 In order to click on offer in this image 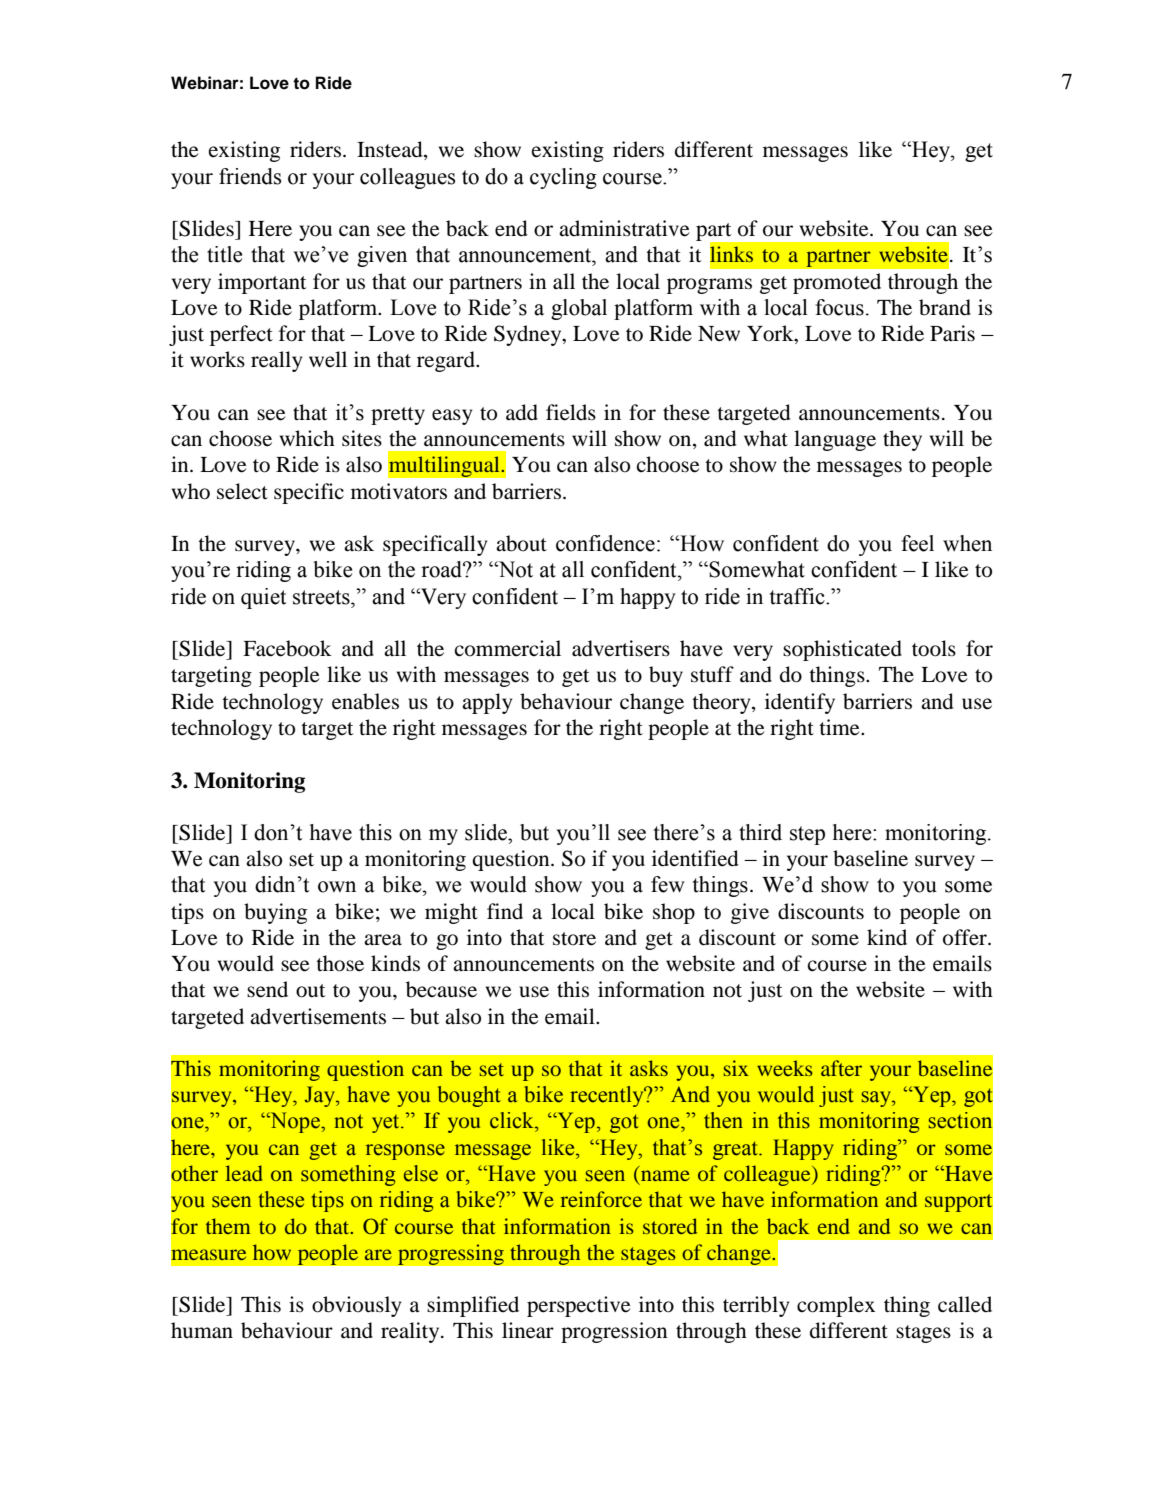, I will do `click(966, 937)`.
